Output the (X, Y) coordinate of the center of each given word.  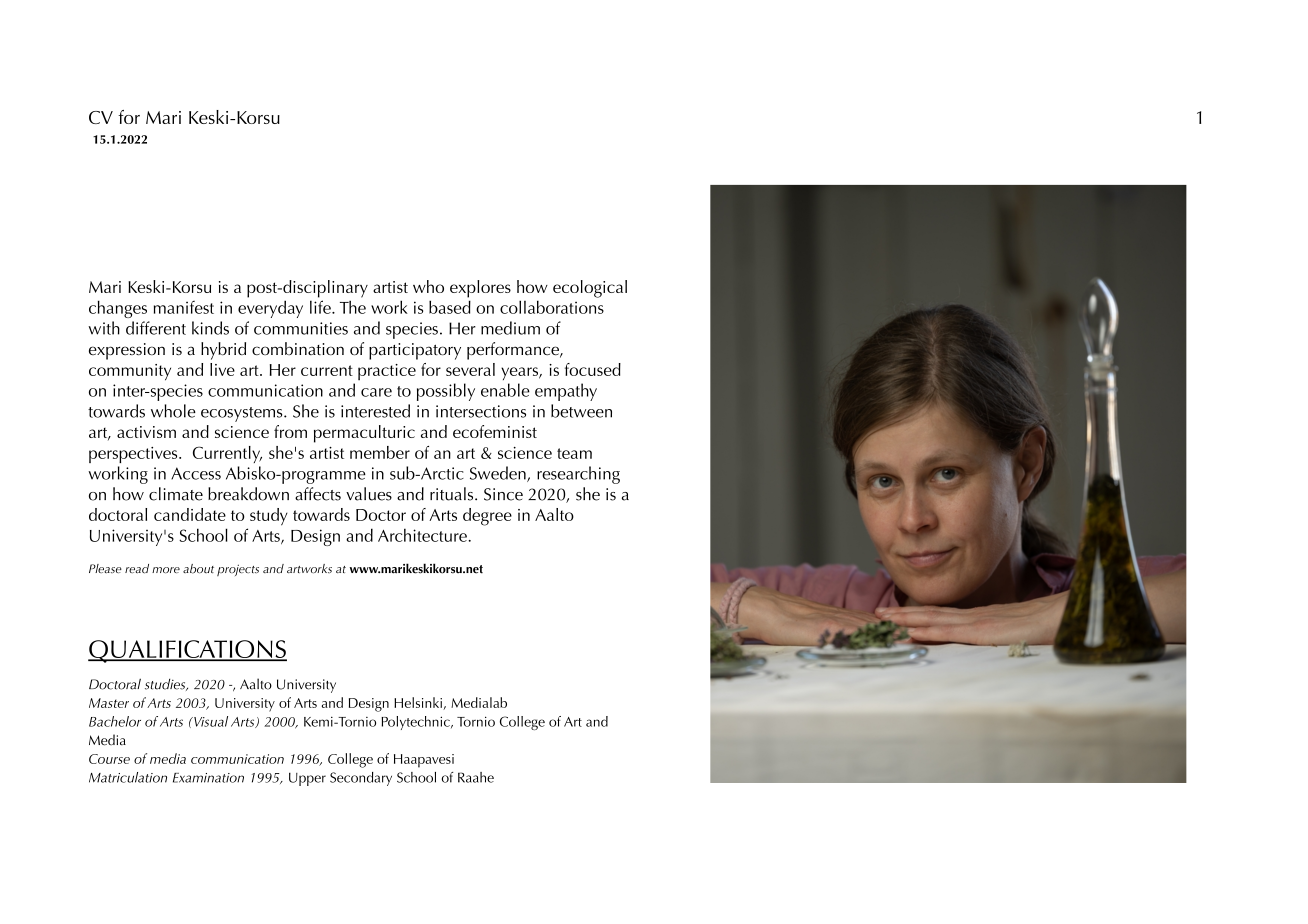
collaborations (552, 307)
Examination (208, 778)
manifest (184, 307)
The (353, 307)
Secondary (361, 779)
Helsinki (419, 703)
